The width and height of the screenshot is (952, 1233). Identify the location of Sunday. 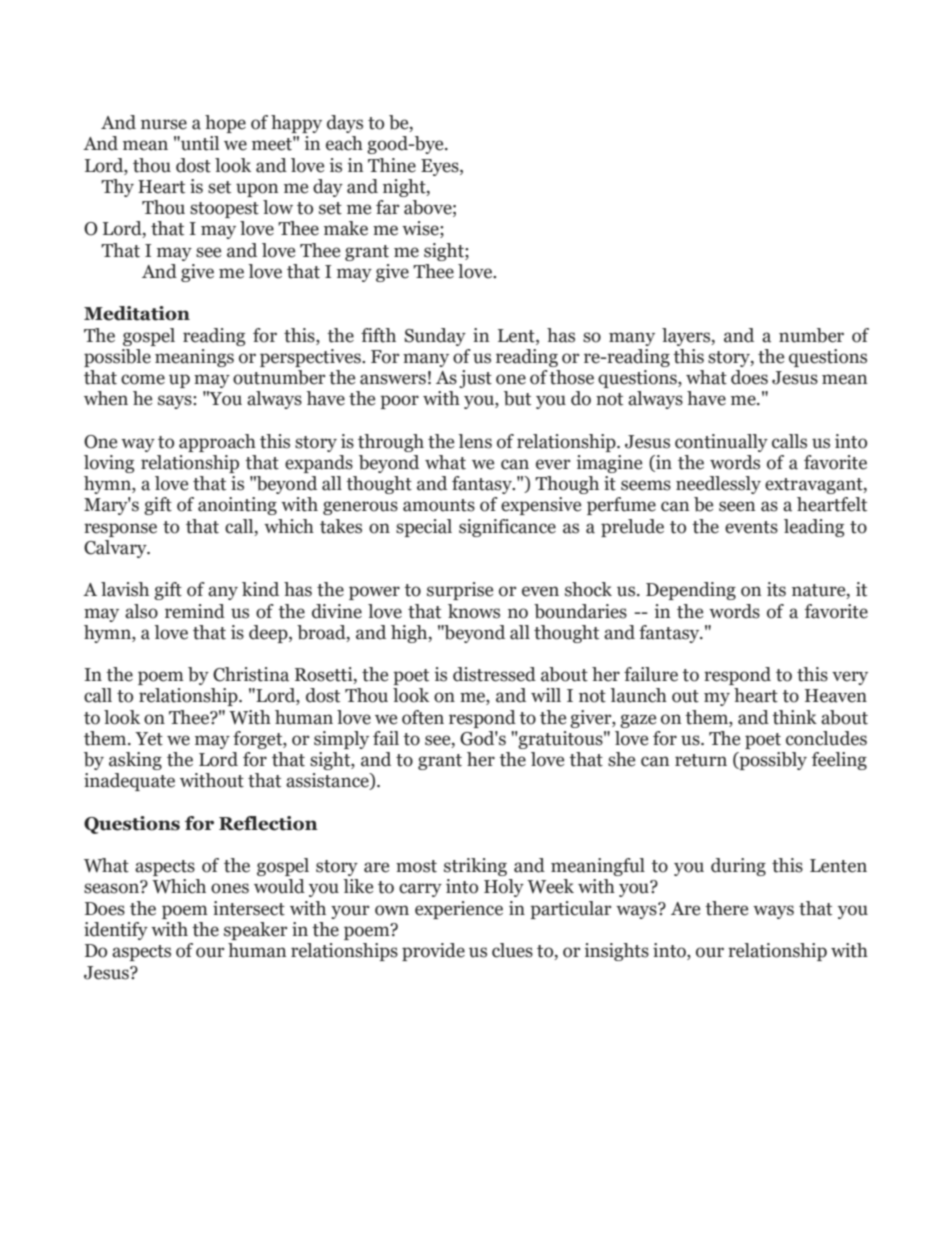
(435, 337).
